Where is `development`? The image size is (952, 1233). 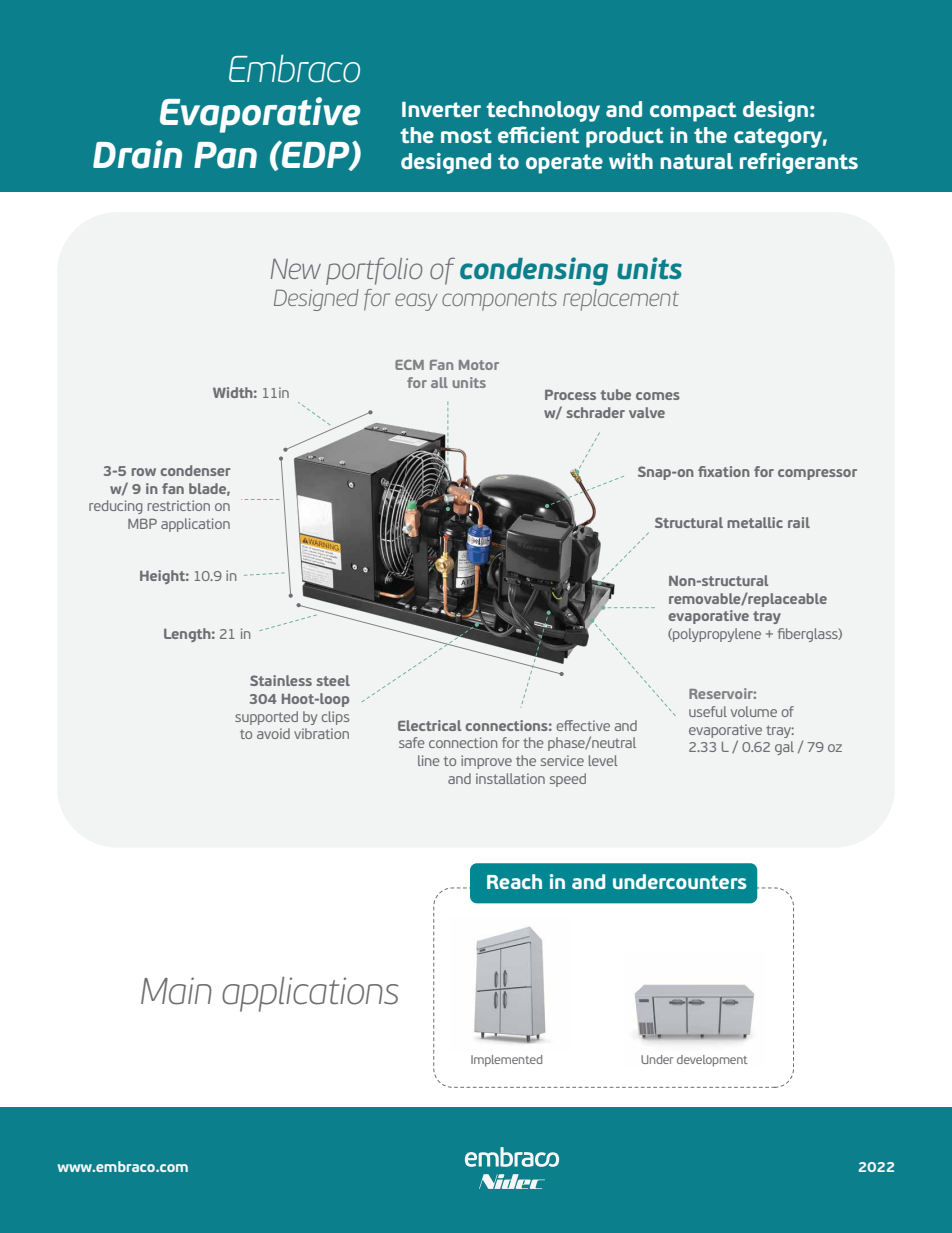 development is located at coordinates (712, 1061).
